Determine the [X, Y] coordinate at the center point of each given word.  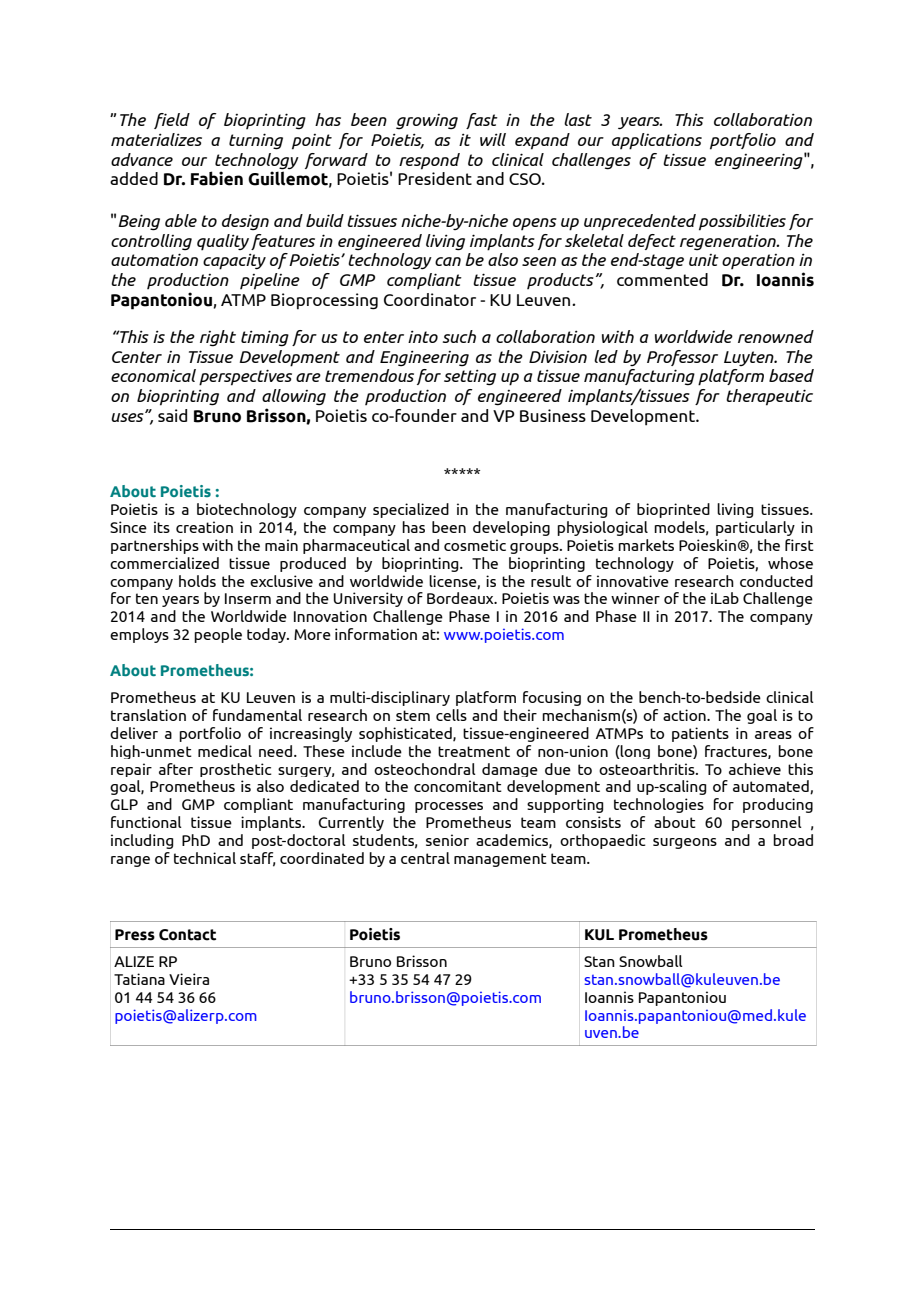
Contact [187, 935]
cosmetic [475, 545]
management [500, 860]
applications [657, 141]
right [218, 338]
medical [225, 751]
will [493, 139]
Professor [682, 358]
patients [700, 734]
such [459, 336]
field [172, 121]
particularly [755, 528]
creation [204, 527]
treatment [474, 751]
